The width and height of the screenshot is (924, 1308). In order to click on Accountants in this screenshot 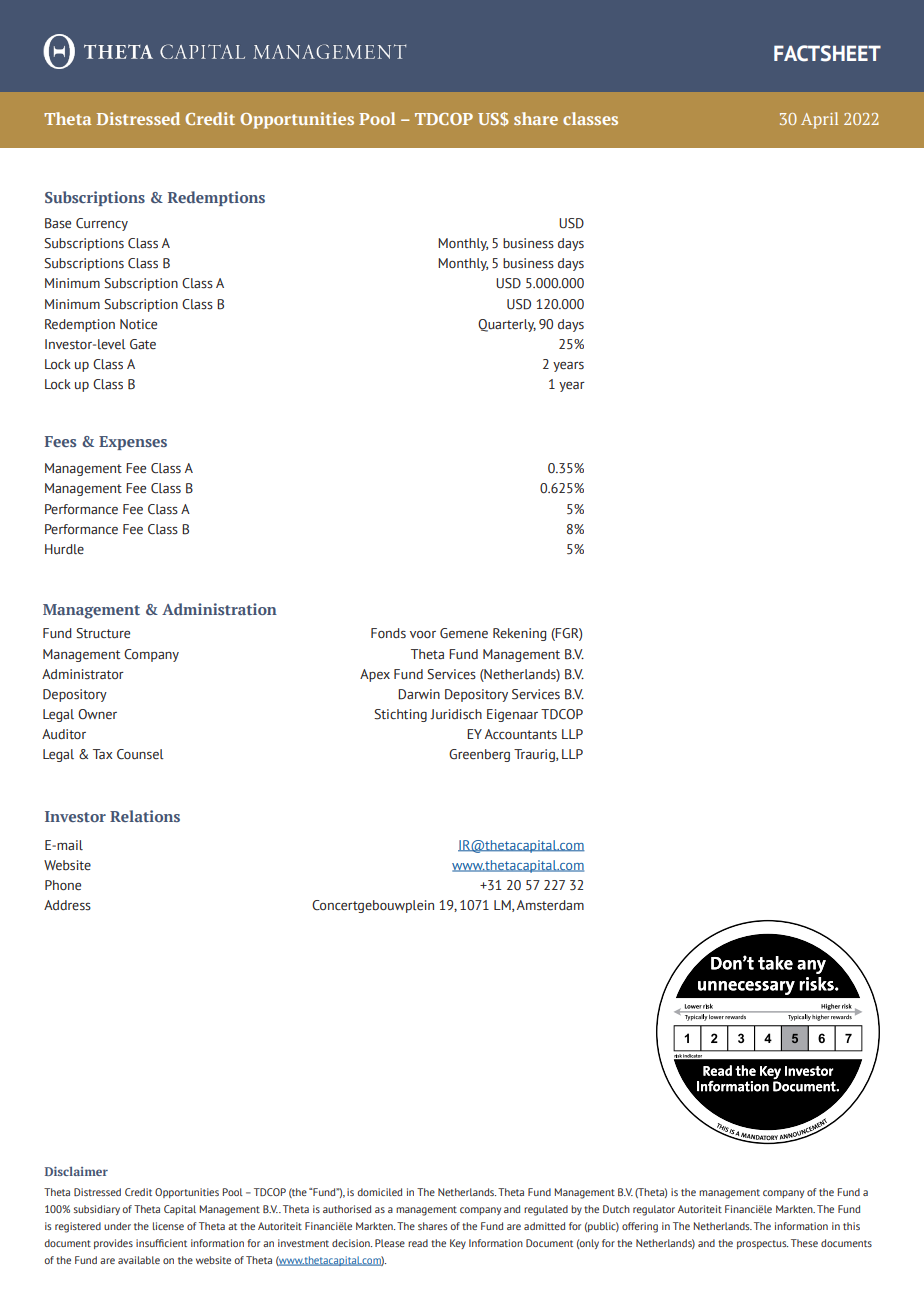, I will do `click(521, 734)`.
